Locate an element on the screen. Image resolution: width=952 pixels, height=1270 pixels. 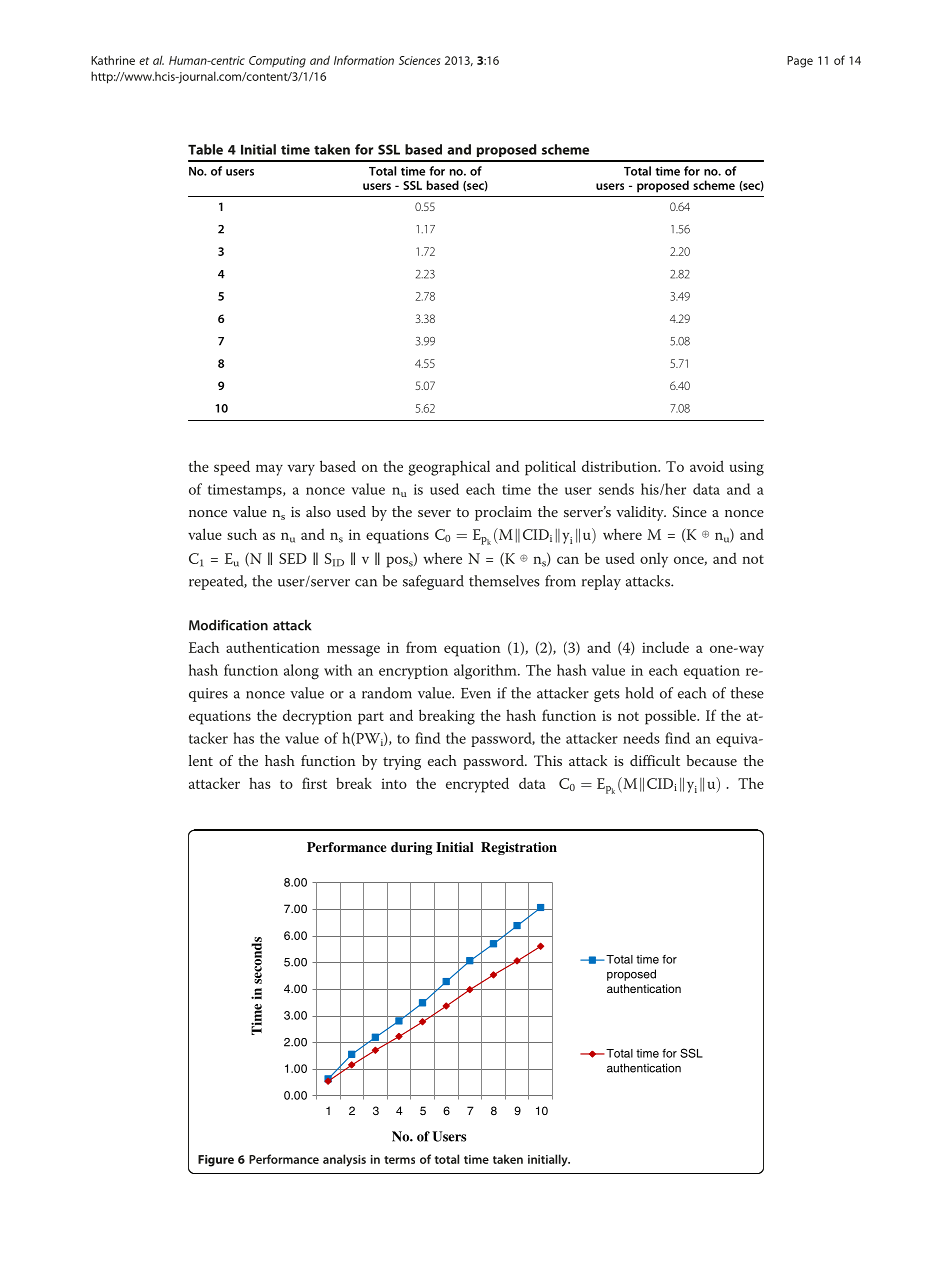
terms is located at coordinates (399, 1160).
